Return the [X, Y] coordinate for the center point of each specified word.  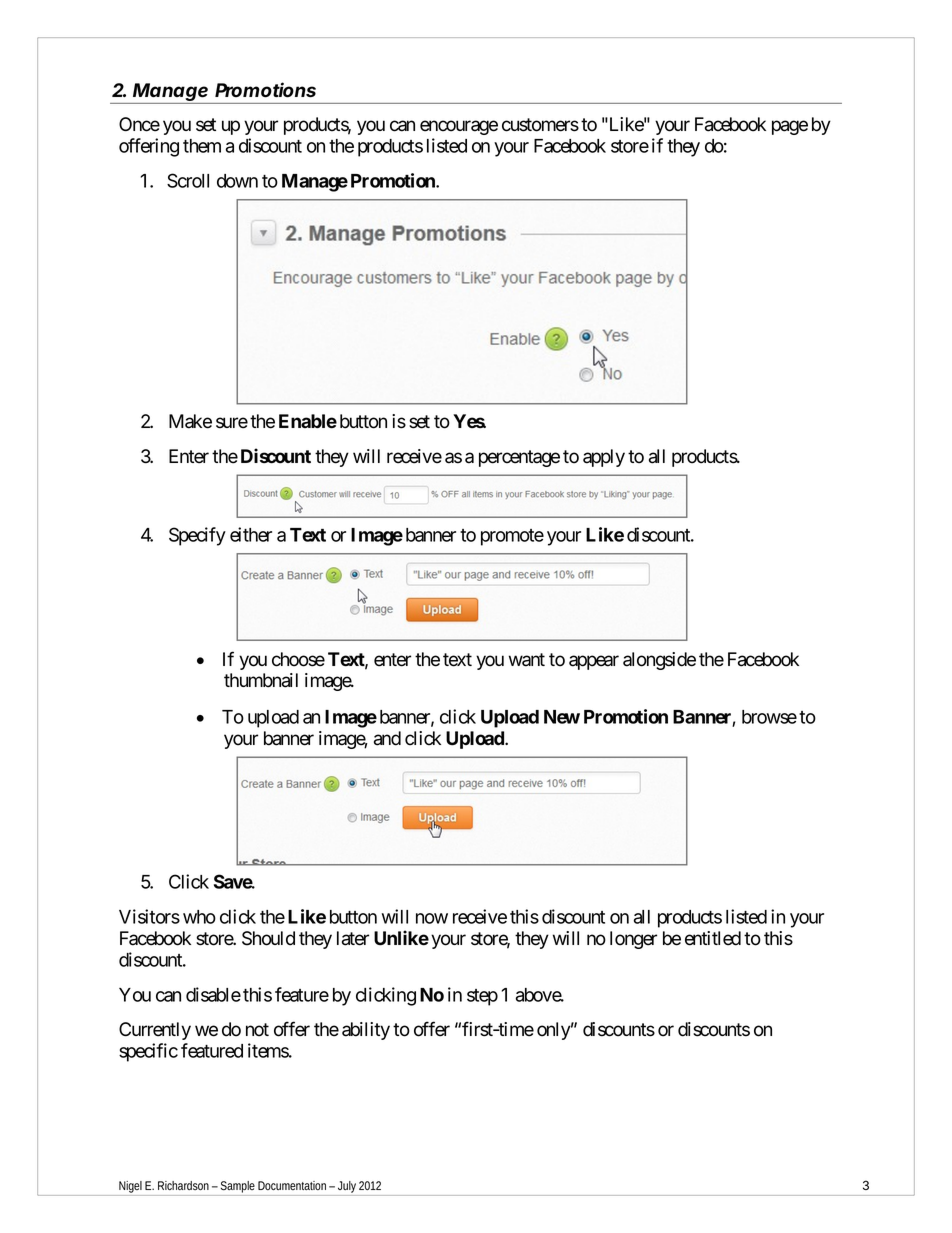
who [199, 917]
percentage [519, 458]
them [202, 146]
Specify [197, 536]
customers [540, 125]
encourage [459, 127]
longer [633, 940]
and [387, 738]
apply [604, 458]
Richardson [183, 1185]
